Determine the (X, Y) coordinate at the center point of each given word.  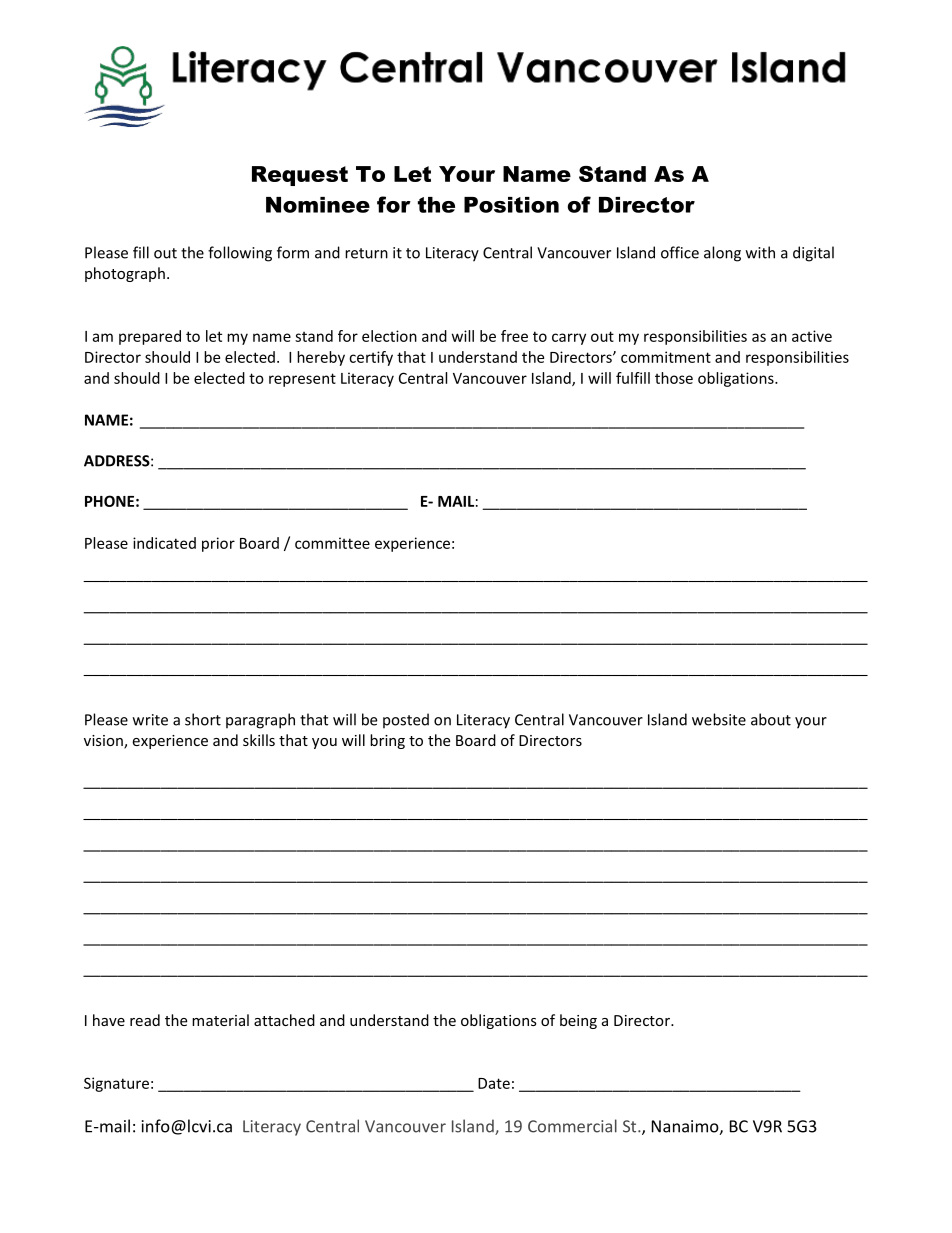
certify (371, 358)
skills (259, 740)
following (240, 254)
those (674, 378)
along (722, 254)
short (203, 719)
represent (302, 380)
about (771, 719)
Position (511, 205)
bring (387, 741)
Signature (116, 1084)
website (719, 719)
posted (406, 721)
